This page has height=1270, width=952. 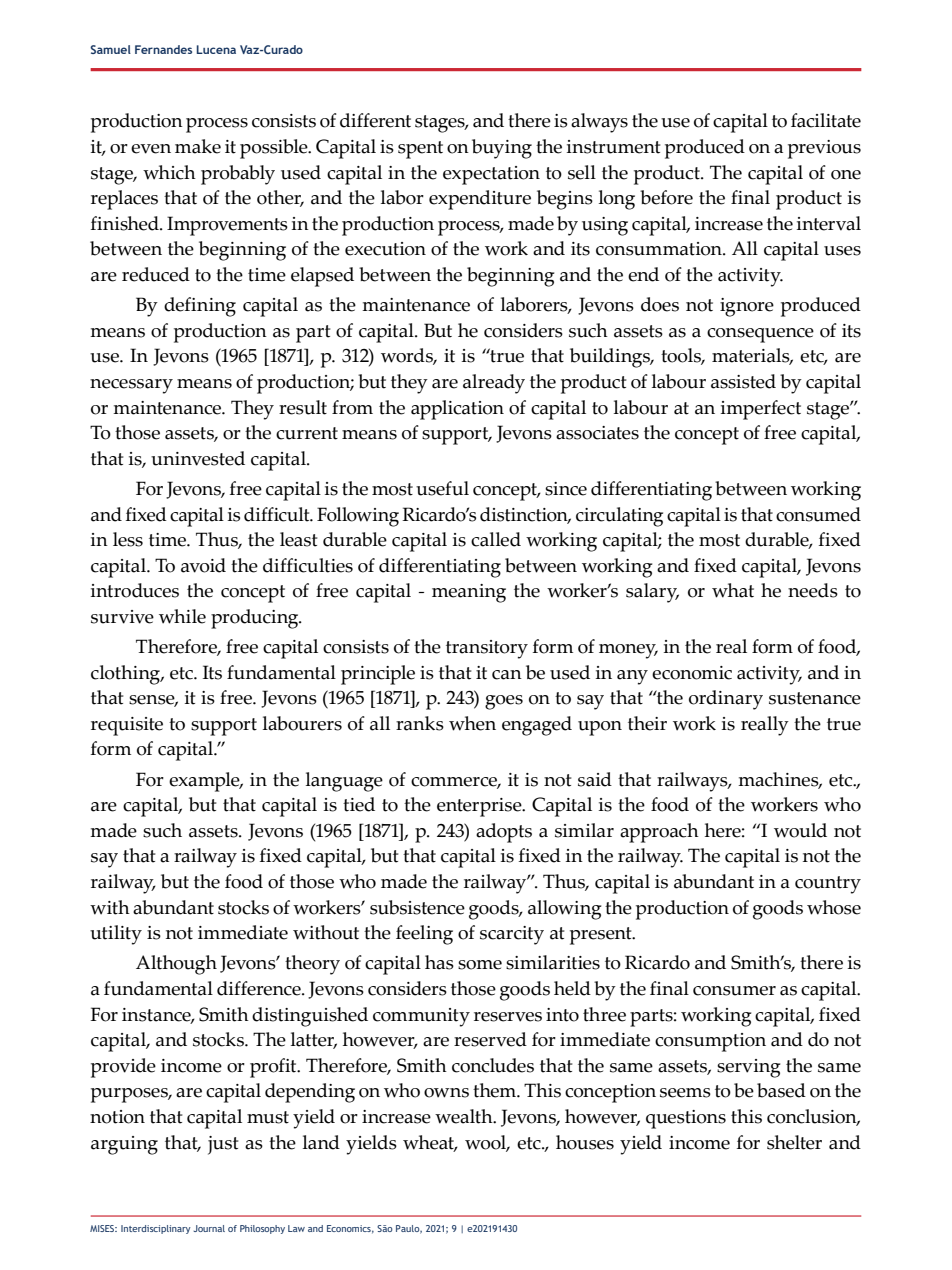 I want to click on facilitate, so click(x=826, y=120).
